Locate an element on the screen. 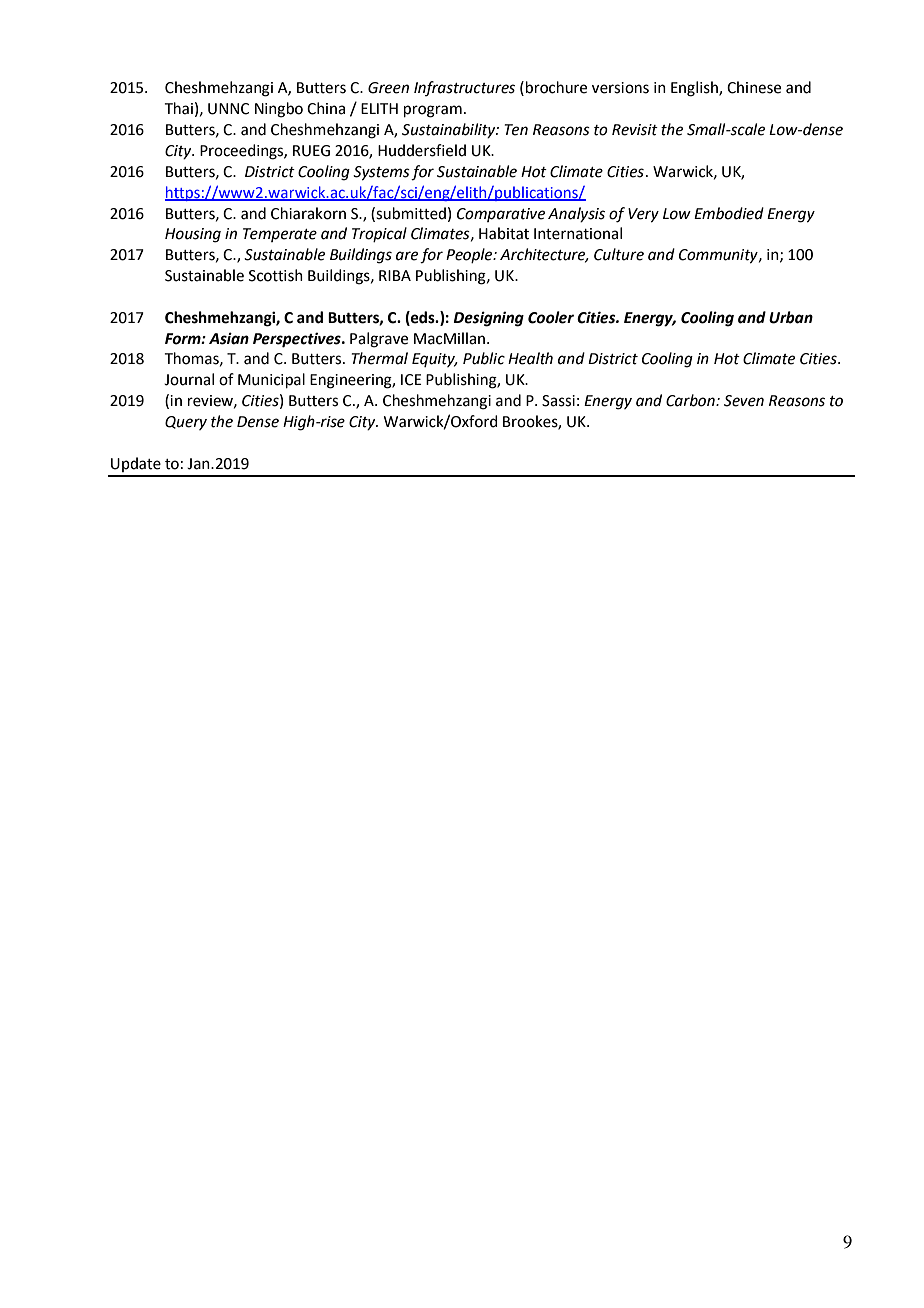 Image resolution: width=924 pixels, height=1308 pixels. Temperate is located at coordinates (280, 235).
